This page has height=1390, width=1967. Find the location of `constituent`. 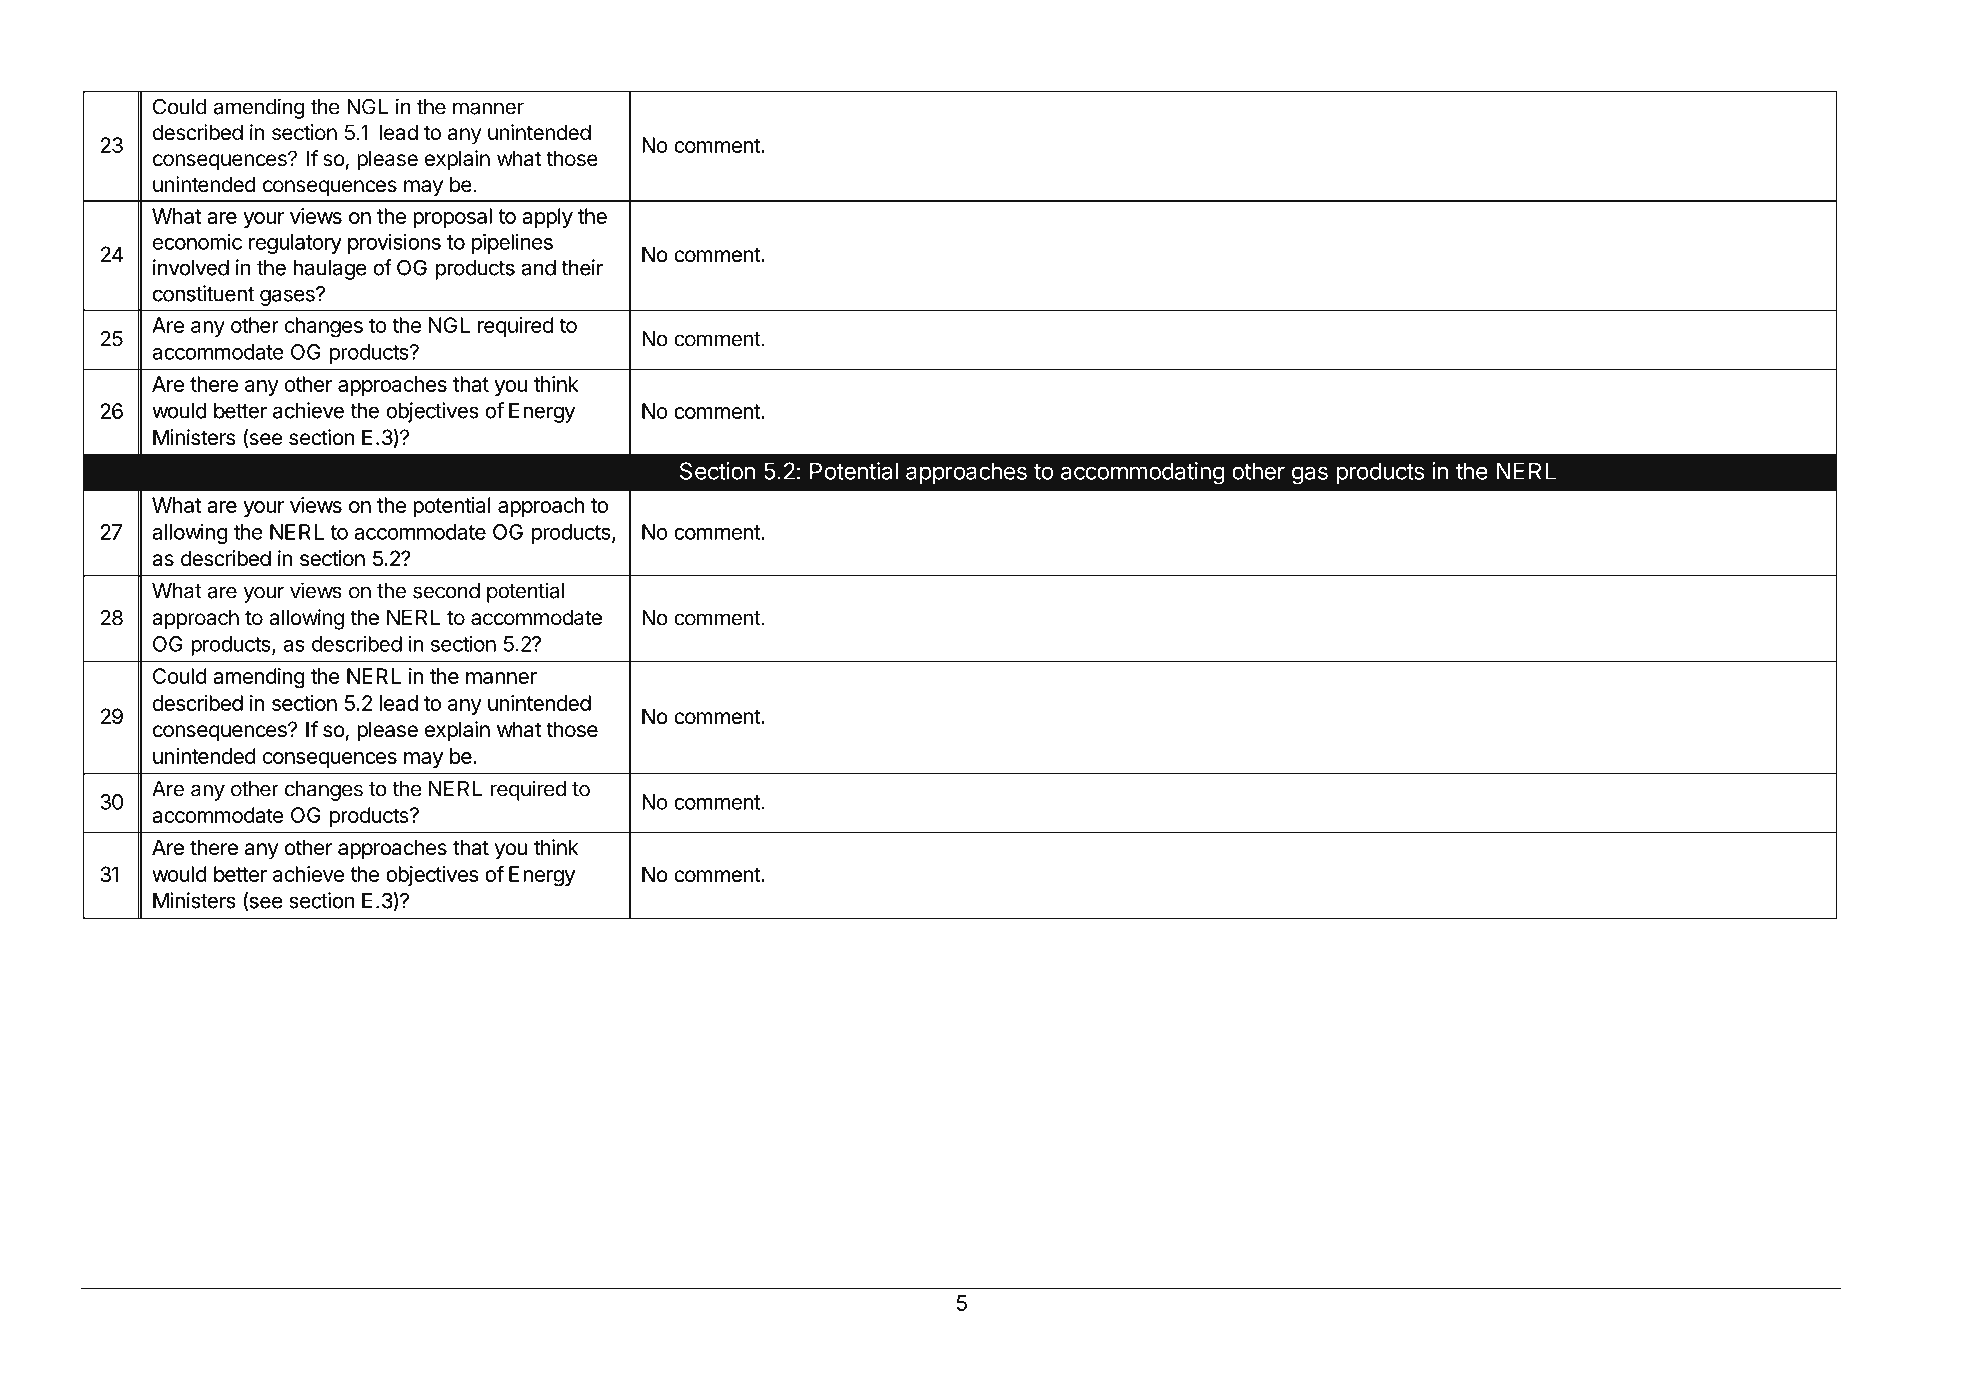

constituent is located at coordinates (203, 293).
